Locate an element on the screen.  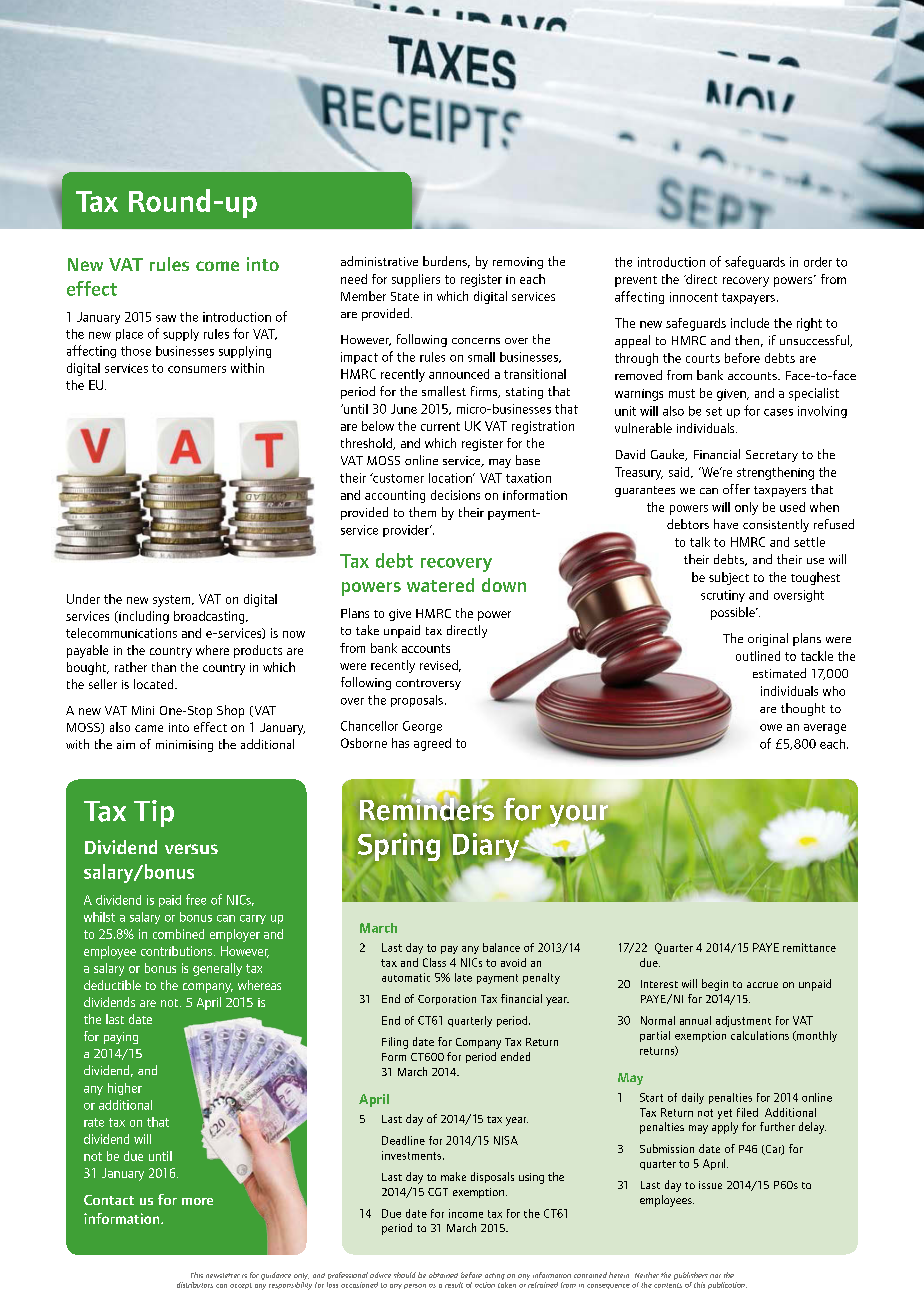
combined is located at coordinates (178, 934).
